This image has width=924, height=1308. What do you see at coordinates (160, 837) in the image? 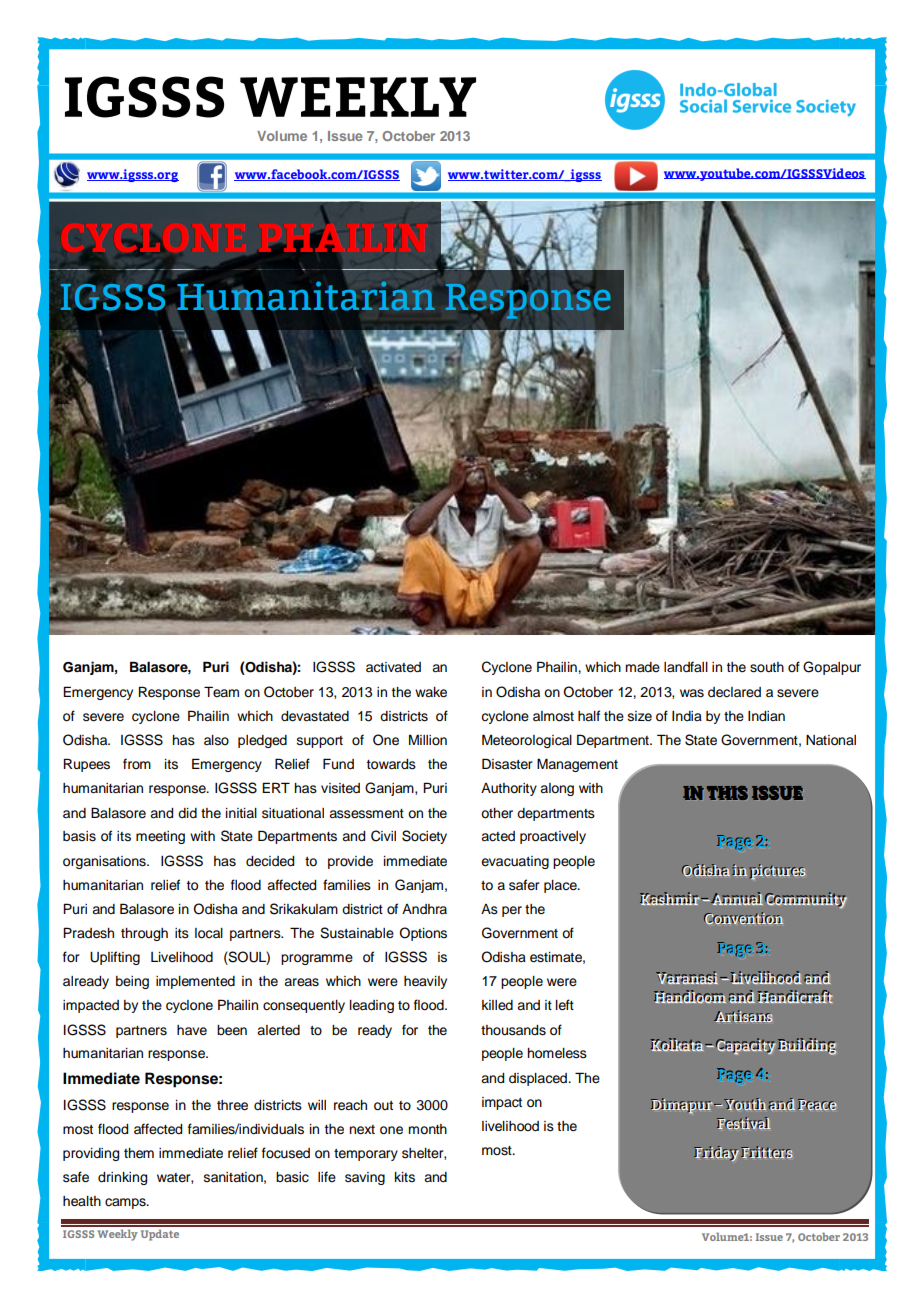
I see `meeting` at bounding box center [160, 837].
